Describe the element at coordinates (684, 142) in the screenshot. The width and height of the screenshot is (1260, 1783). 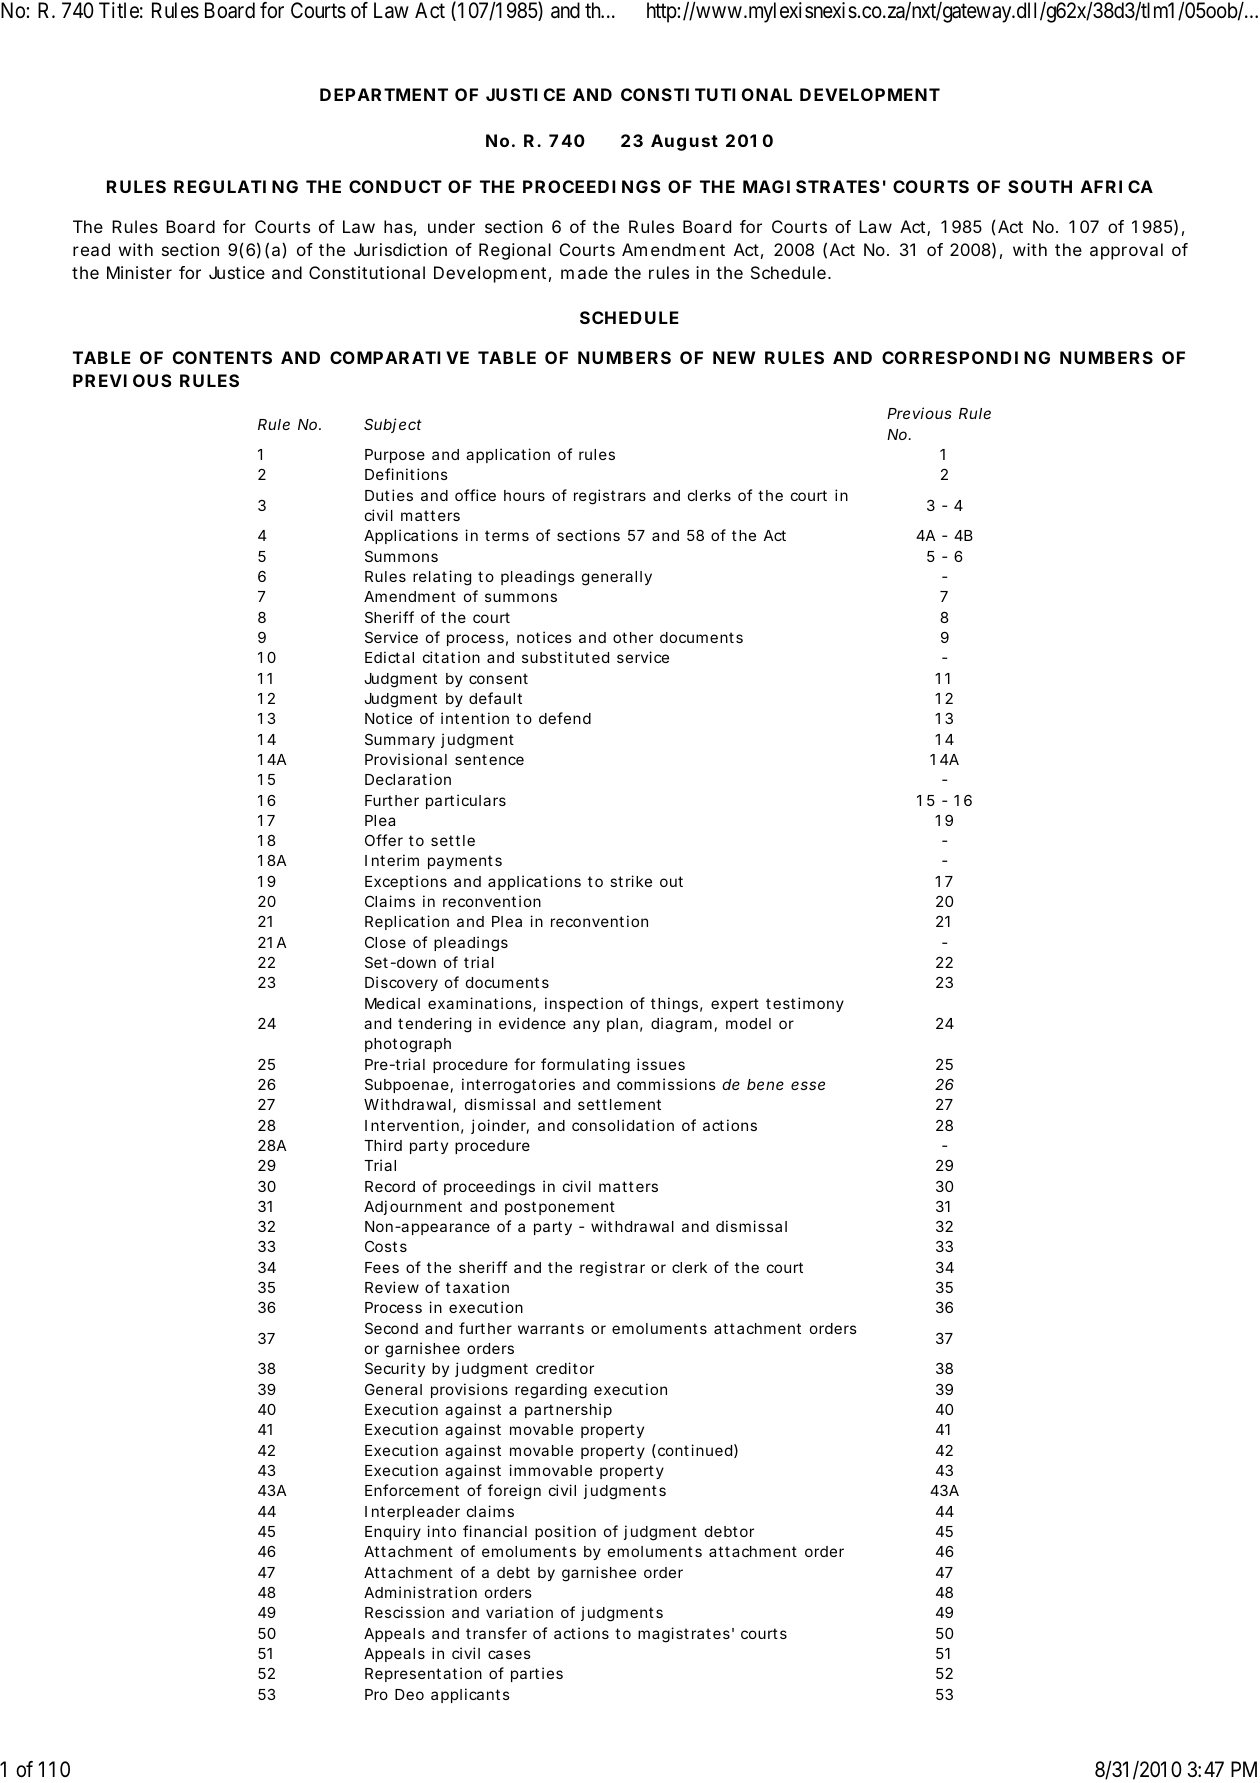
I see `August` at that location.
